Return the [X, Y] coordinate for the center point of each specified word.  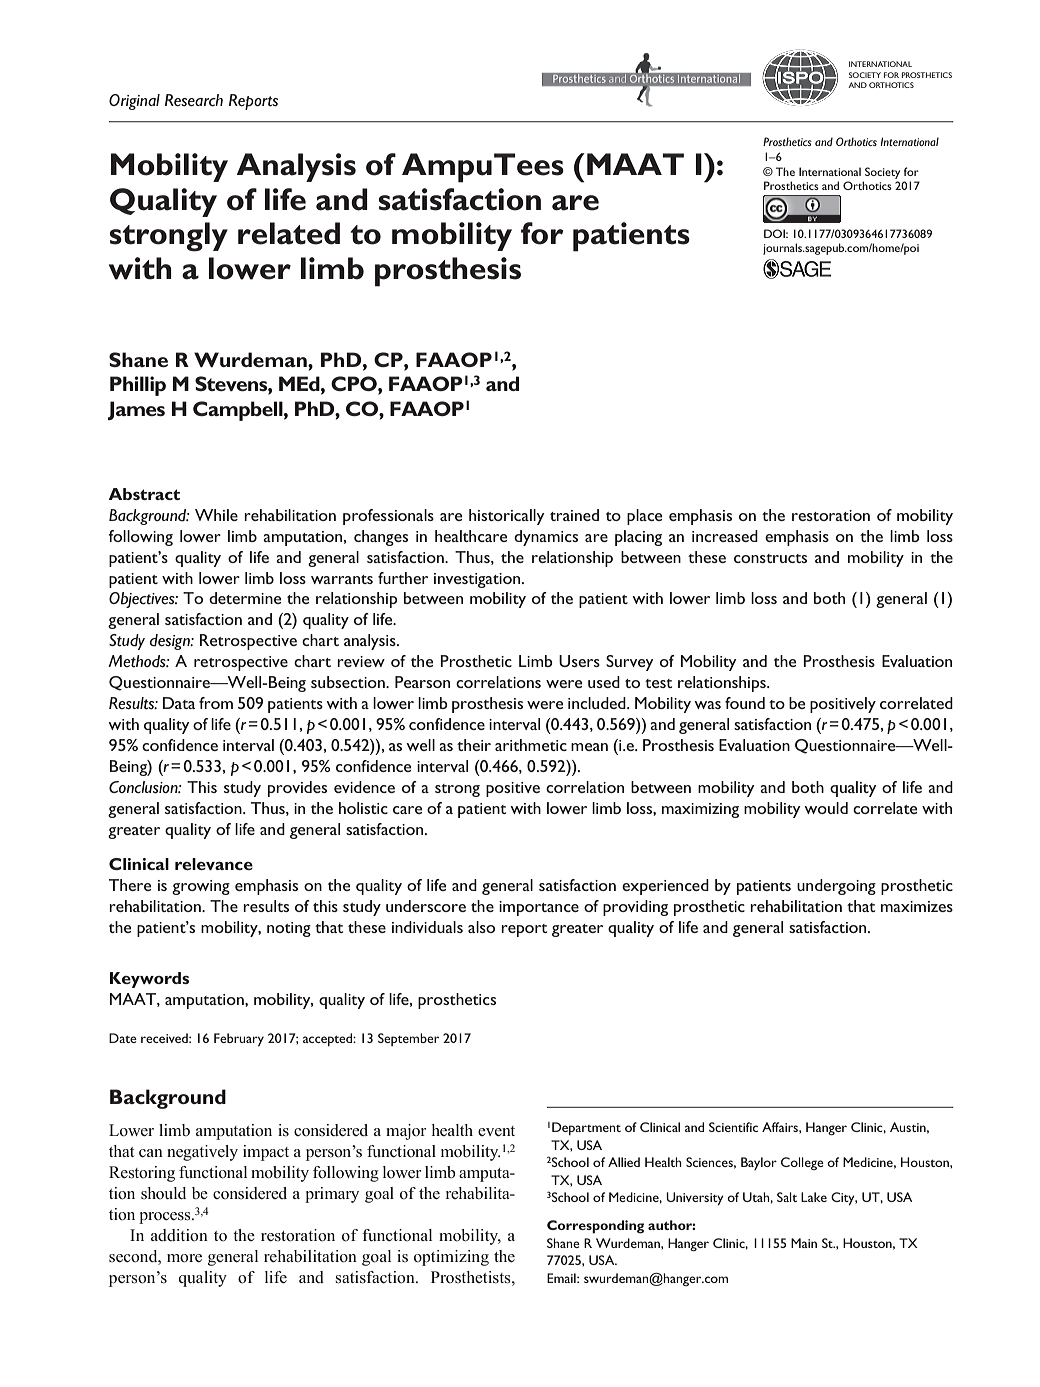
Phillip [138, 386]
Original [134, 102]
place [644, 517]
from [216, 703]
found [745, 703]
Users [579, 661]
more [184, 1258]
